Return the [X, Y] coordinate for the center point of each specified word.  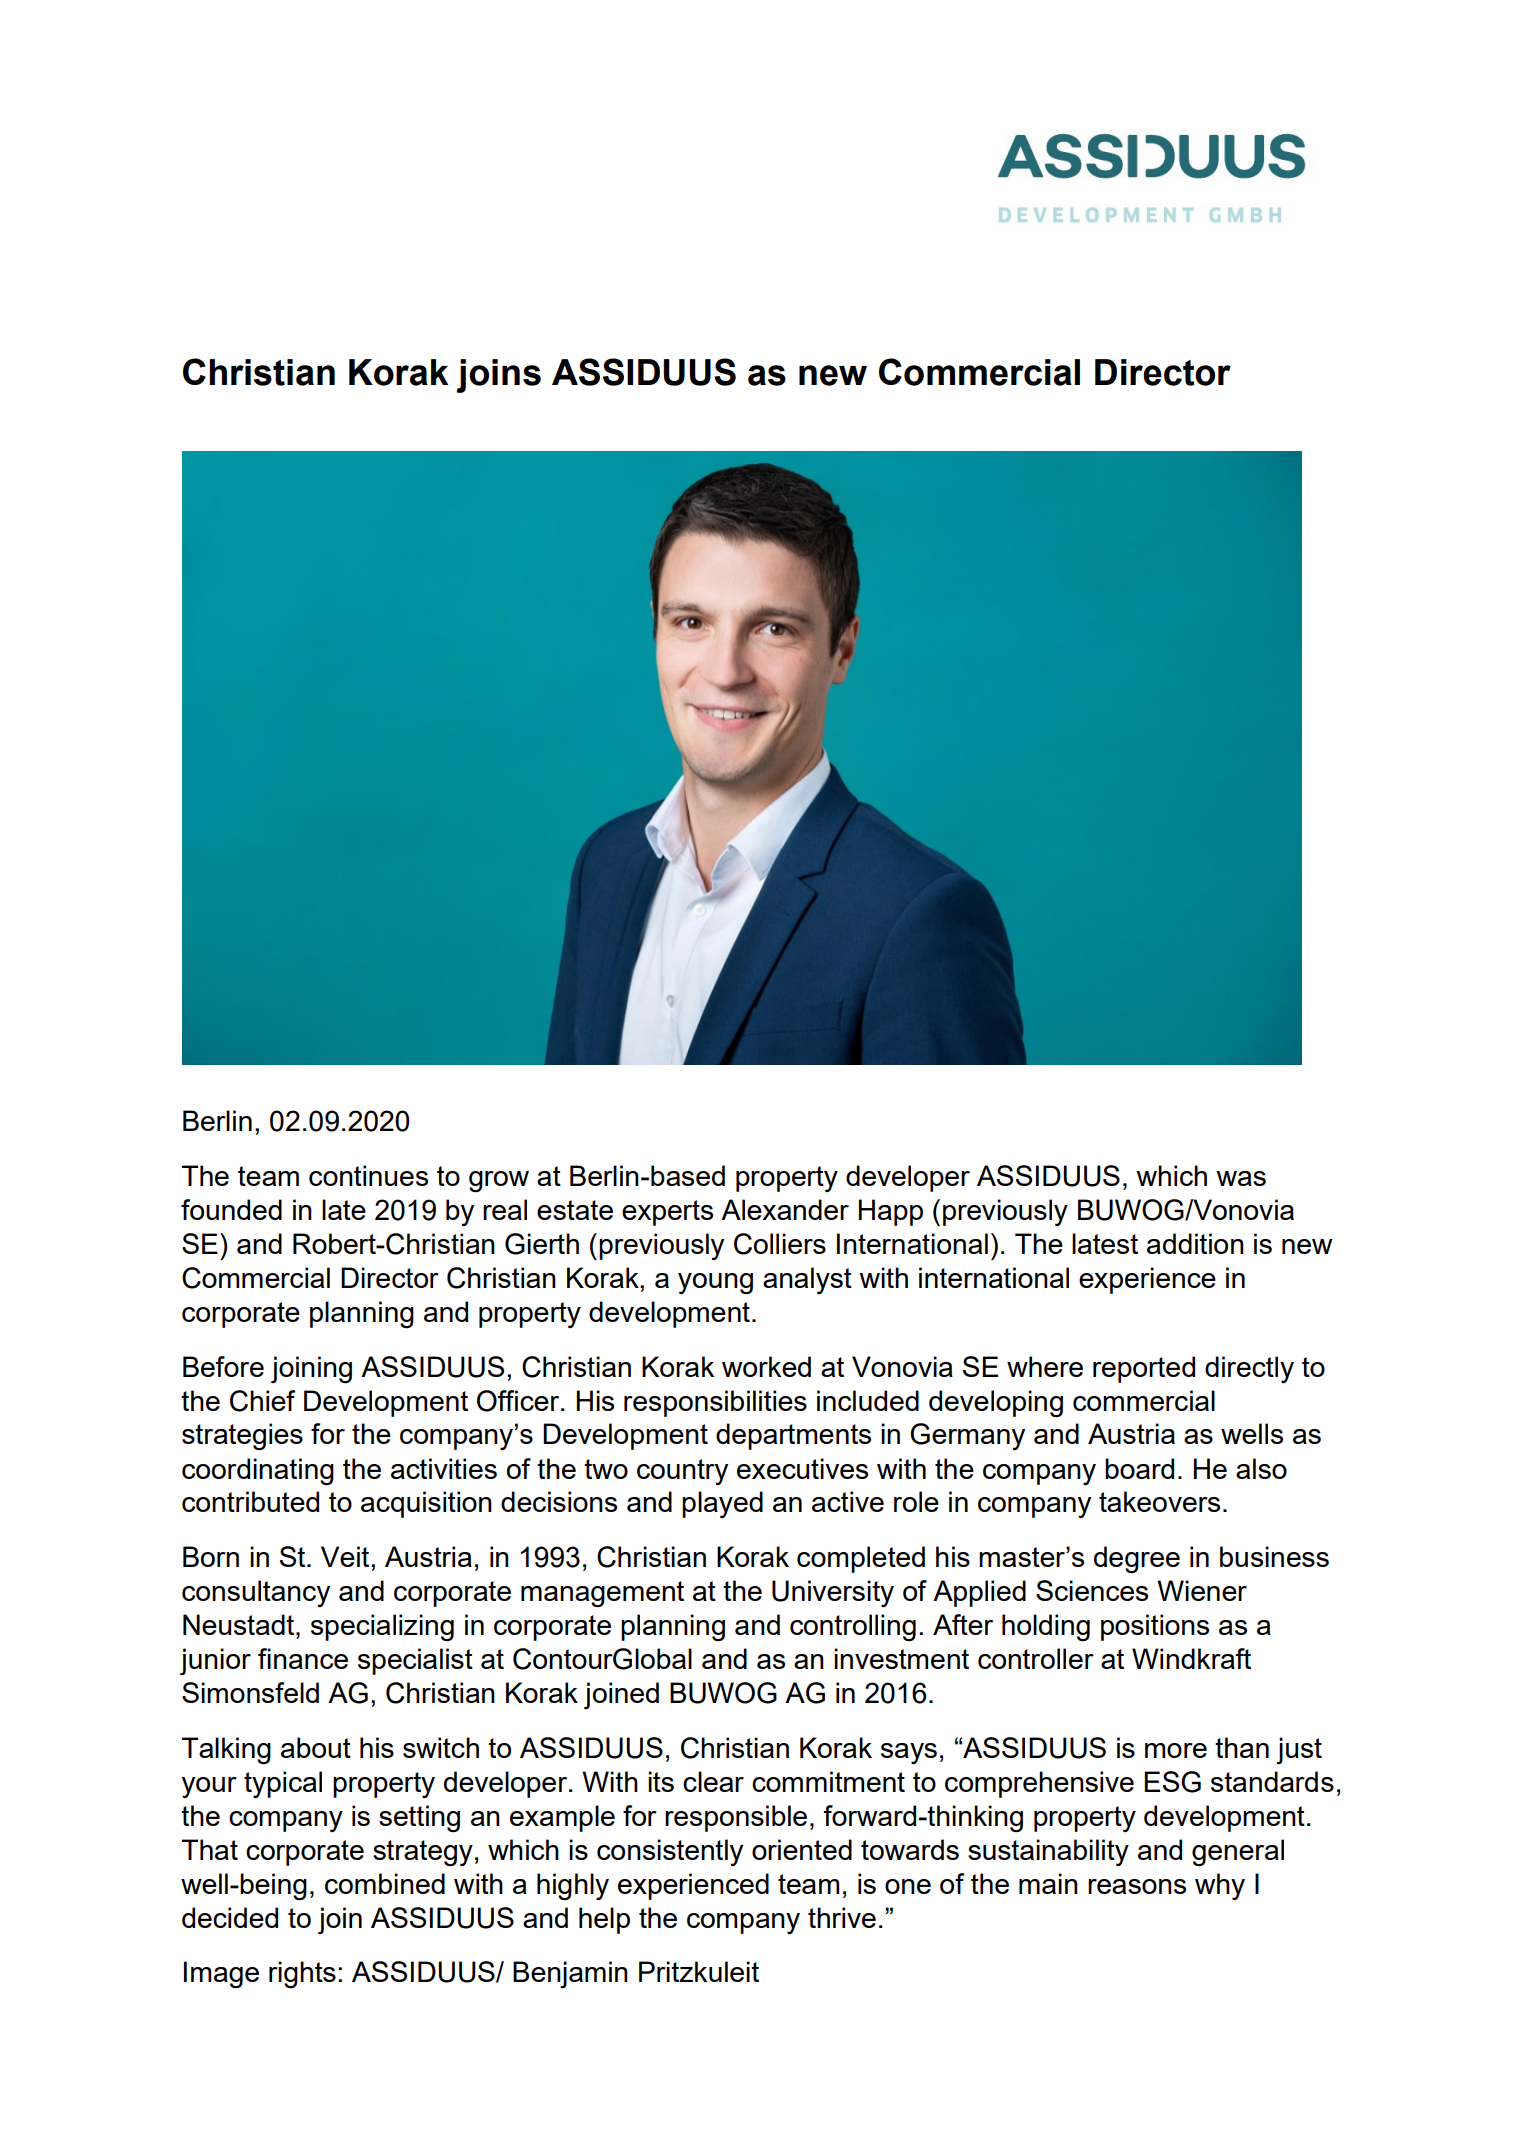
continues [368, 1175]
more [1176, 1750]
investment [901, 1658]
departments [793, 1436]
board [1139, 1468]
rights [302, 1975]
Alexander [785, 1209]
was [1241, 1178]
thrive [842, 1917]
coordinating [258, 1472]
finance [303, 1658]
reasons [1137, 1886]
